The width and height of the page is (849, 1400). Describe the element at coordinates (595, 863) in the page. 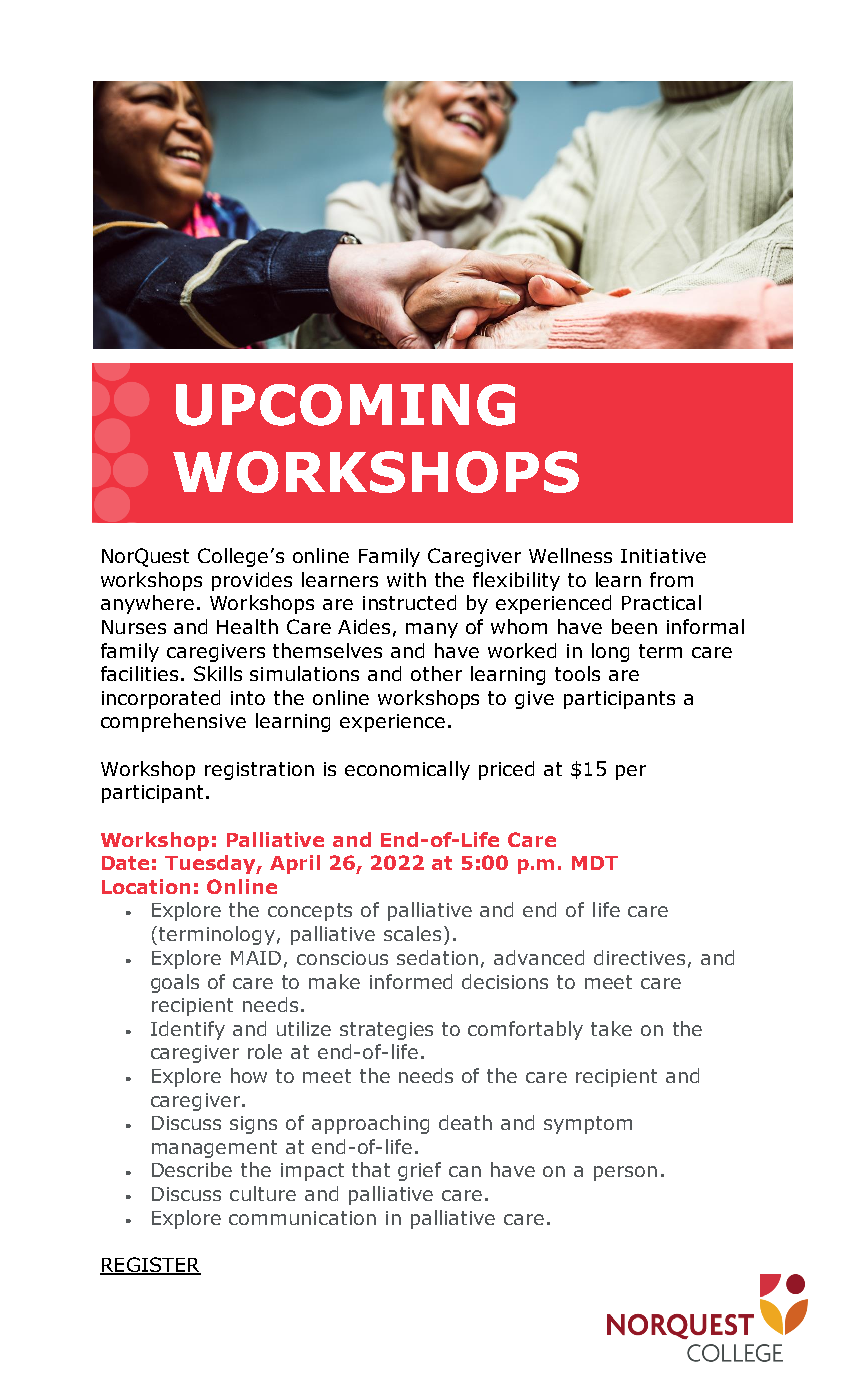

I see `MDT` at that location.
